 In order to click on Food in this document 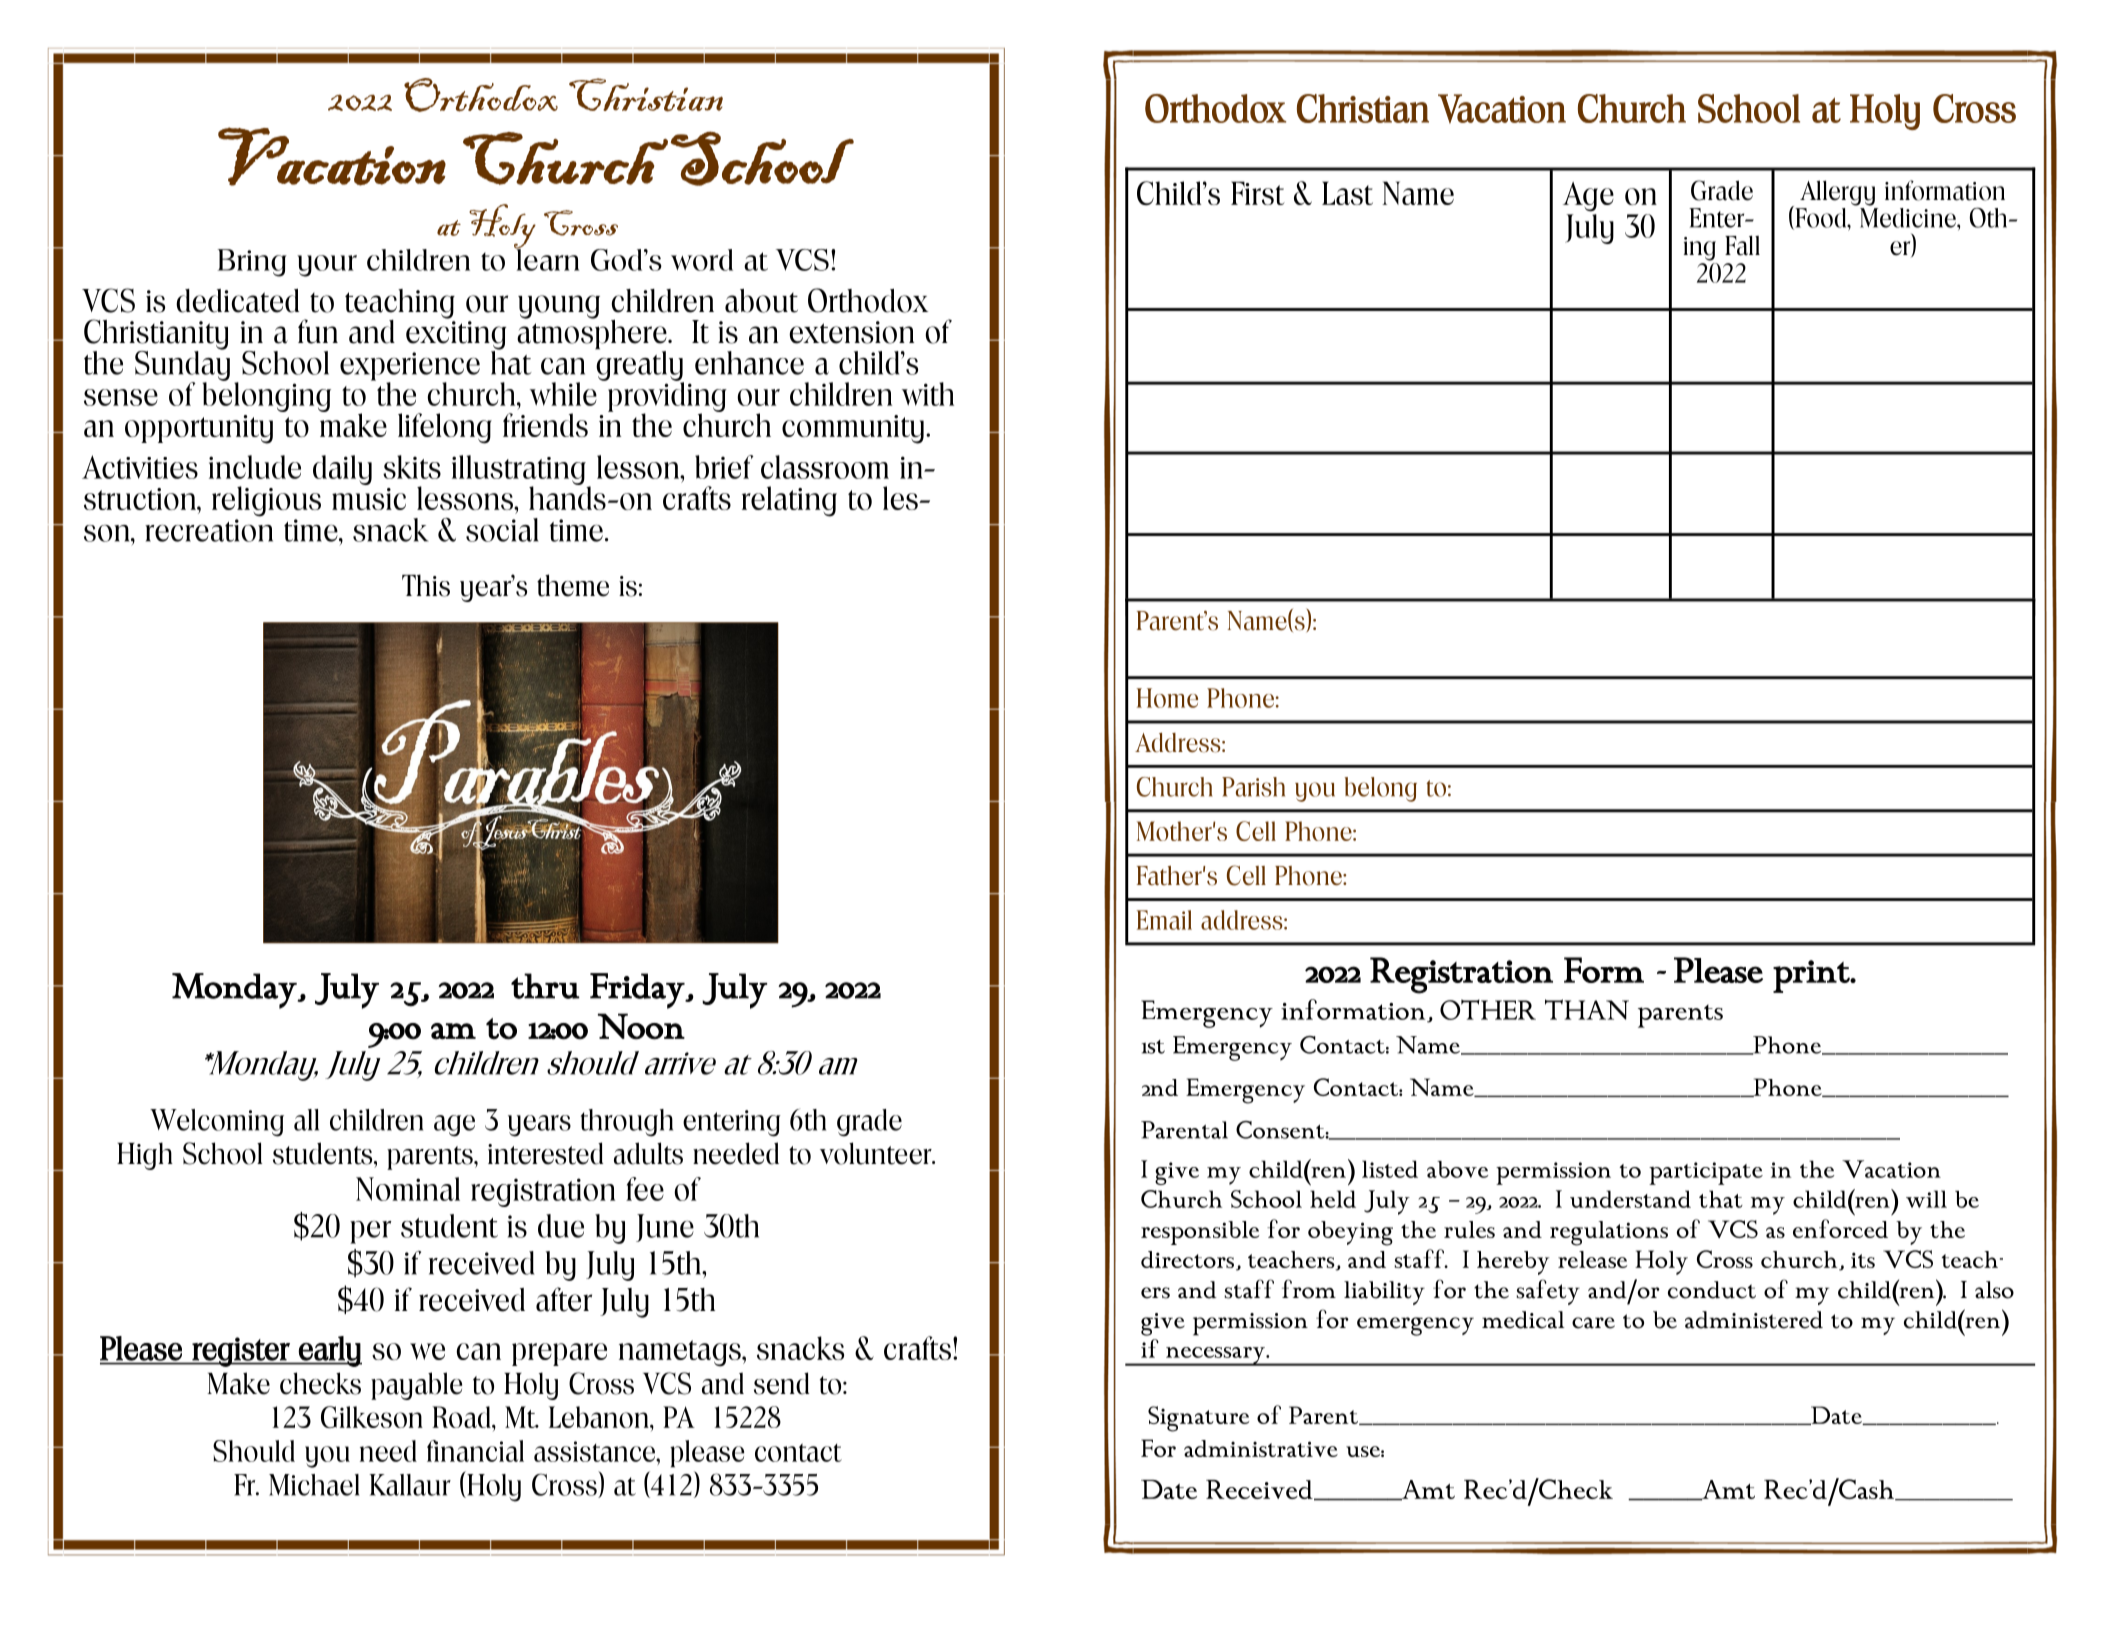, I will do `click(1821, 218)`.
